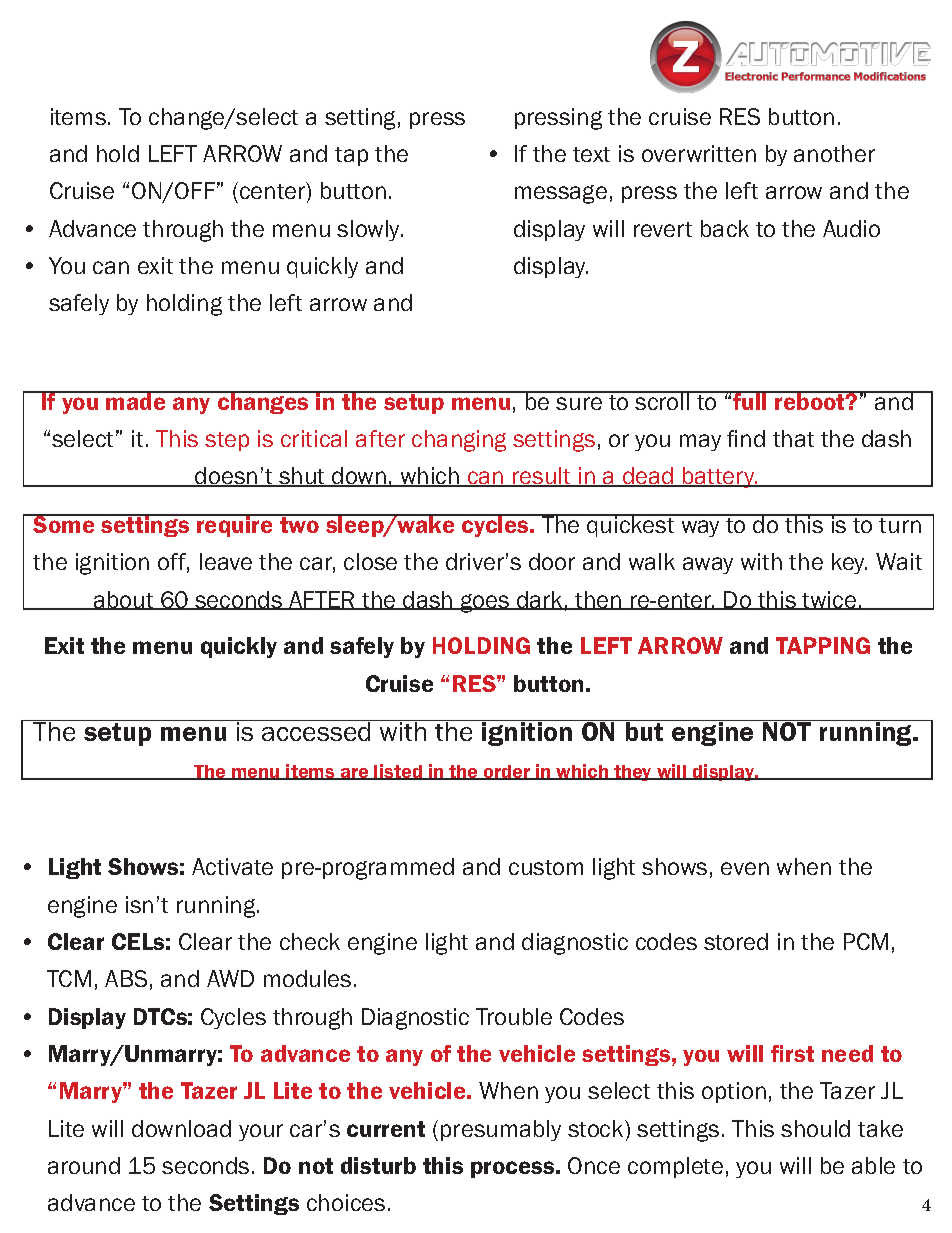 This image has width=952, height=1233. What do you see at coordinates (745, 868) in the image?
I see `even` at bounding box center [745, 868].
